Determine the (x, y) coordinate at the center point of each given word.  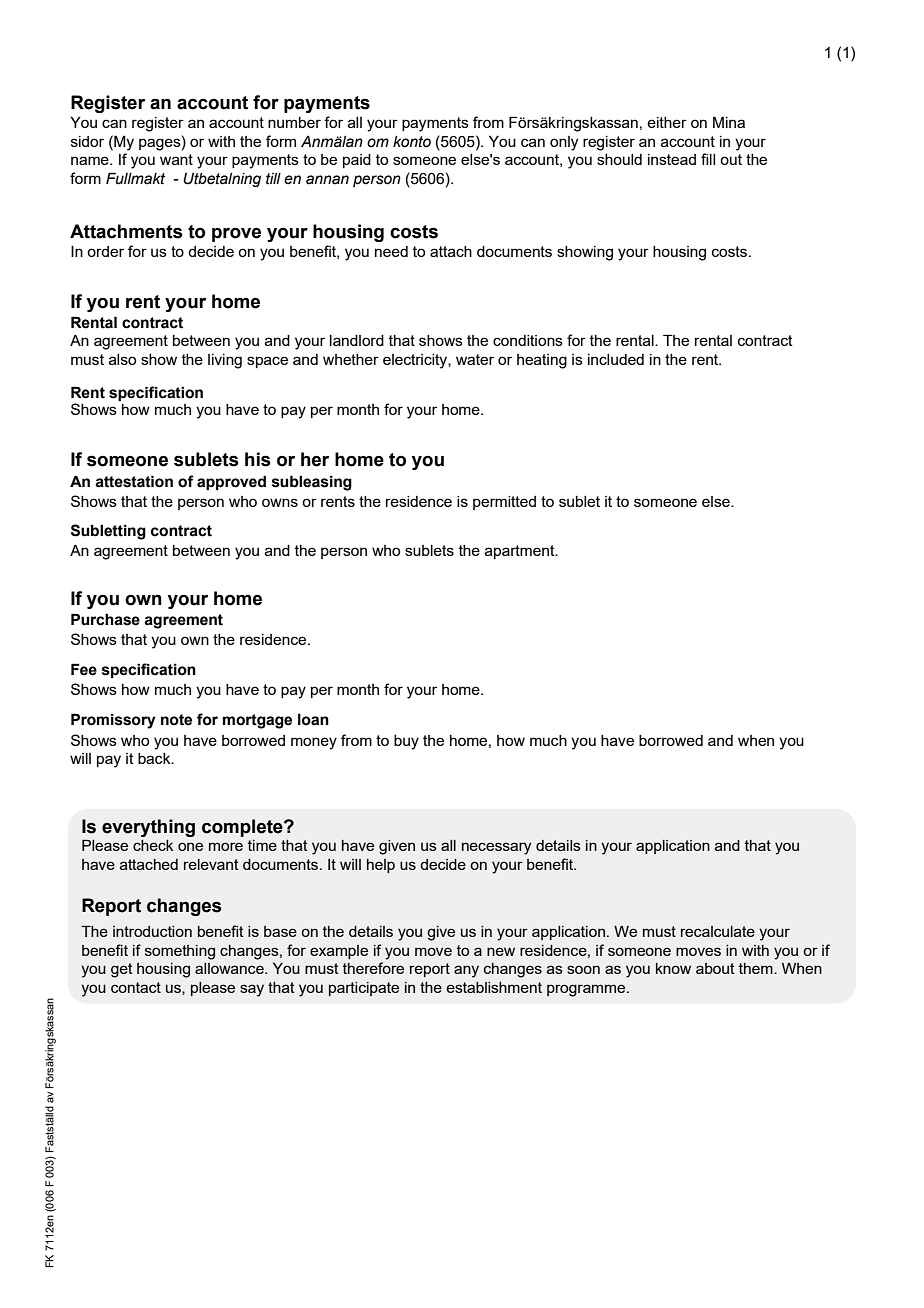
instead (672, 159)
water (475, 359)
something (180, 952)
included (616, 359)
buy (406, 742)
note (176, 720)
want (176, 159)
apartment (521, 552)
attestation (134, 481)
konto (412, 142)
